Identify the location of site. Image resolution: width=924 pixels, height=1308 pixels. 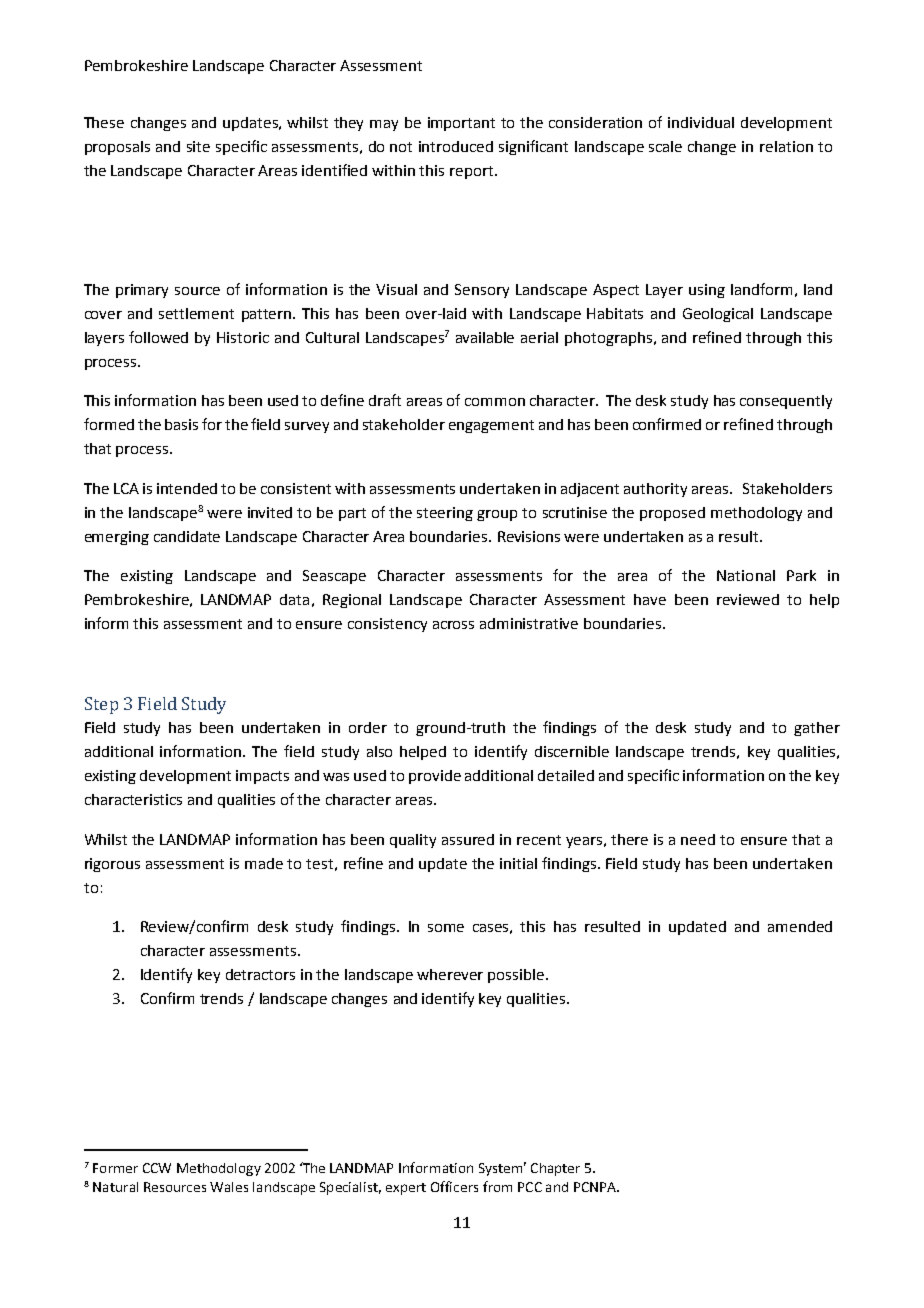
(198, 146).
